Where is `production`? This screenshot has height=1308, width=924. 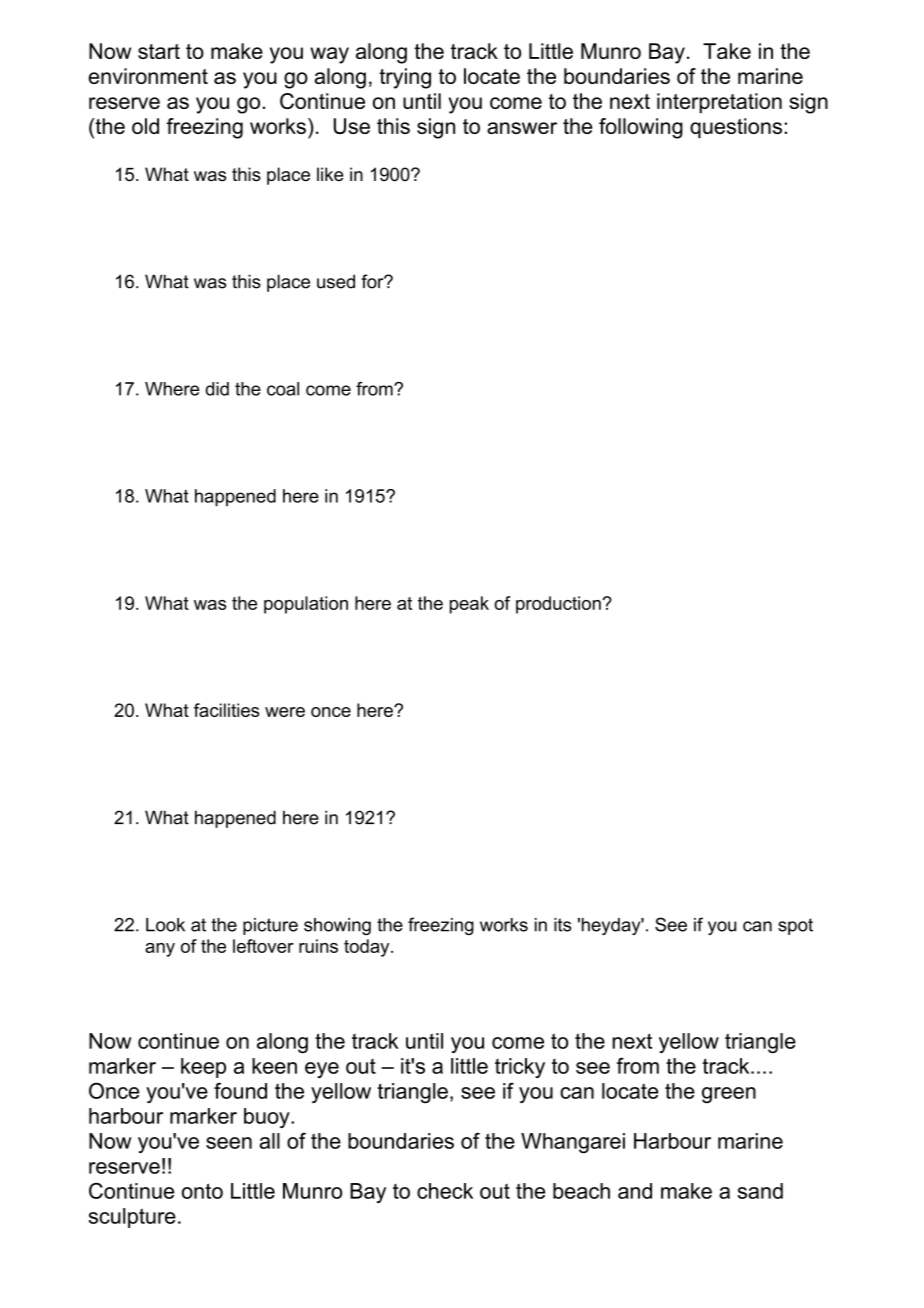 production is located at coordinates (559, 605).
